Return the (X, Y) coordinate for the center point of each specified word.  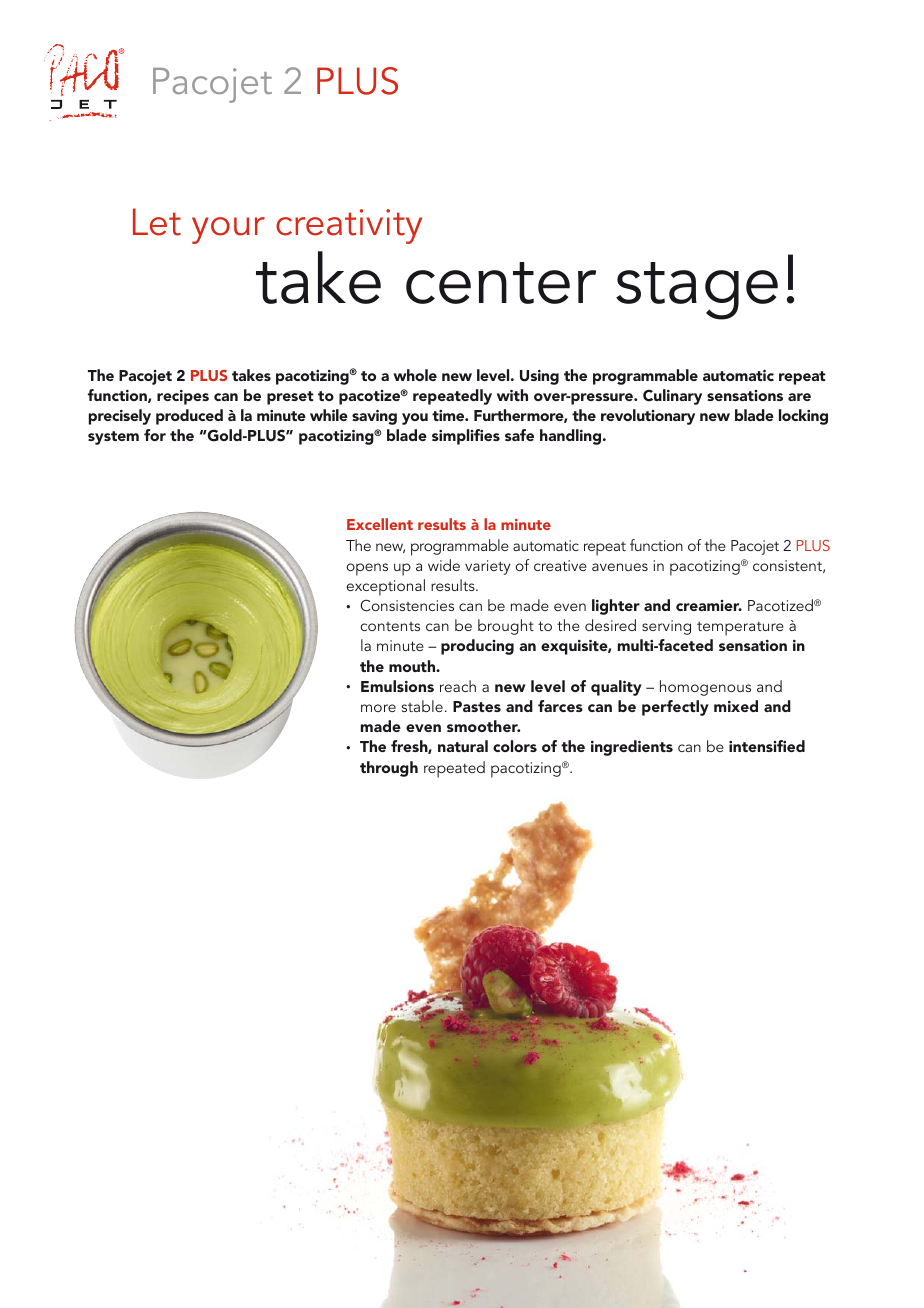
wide (444, 565)
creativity (349, 226)
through (389, 769)
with (512, 395)
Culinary (672, 397)
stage (697, 291)
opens (367, 569)
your (228, 230)
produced (189, 417)
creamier (709, 605)
